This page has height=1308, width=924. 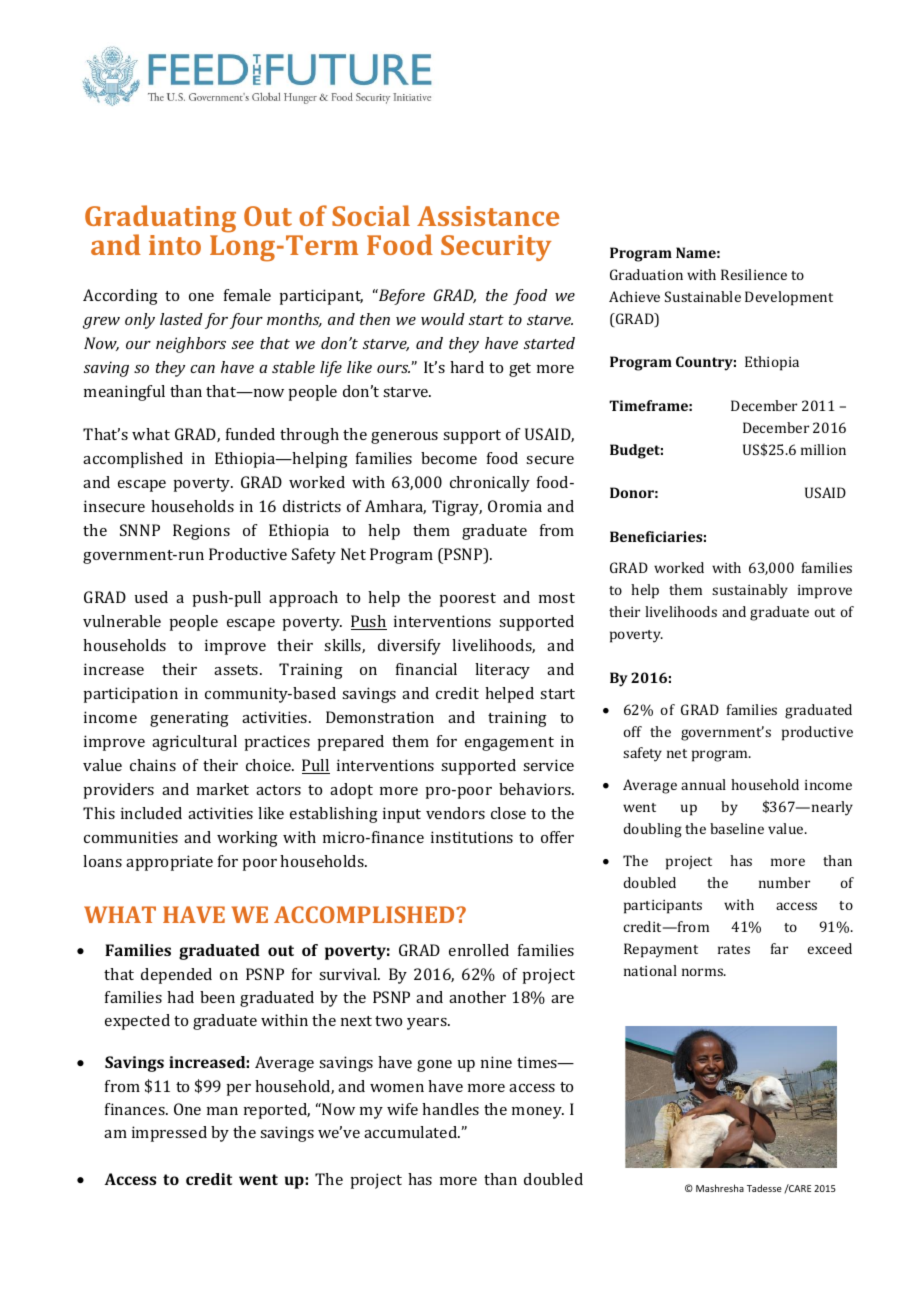 What do you see at coordinates (750, 591) in the page?
I see `sustainably` at bounding box center [750, 591].
